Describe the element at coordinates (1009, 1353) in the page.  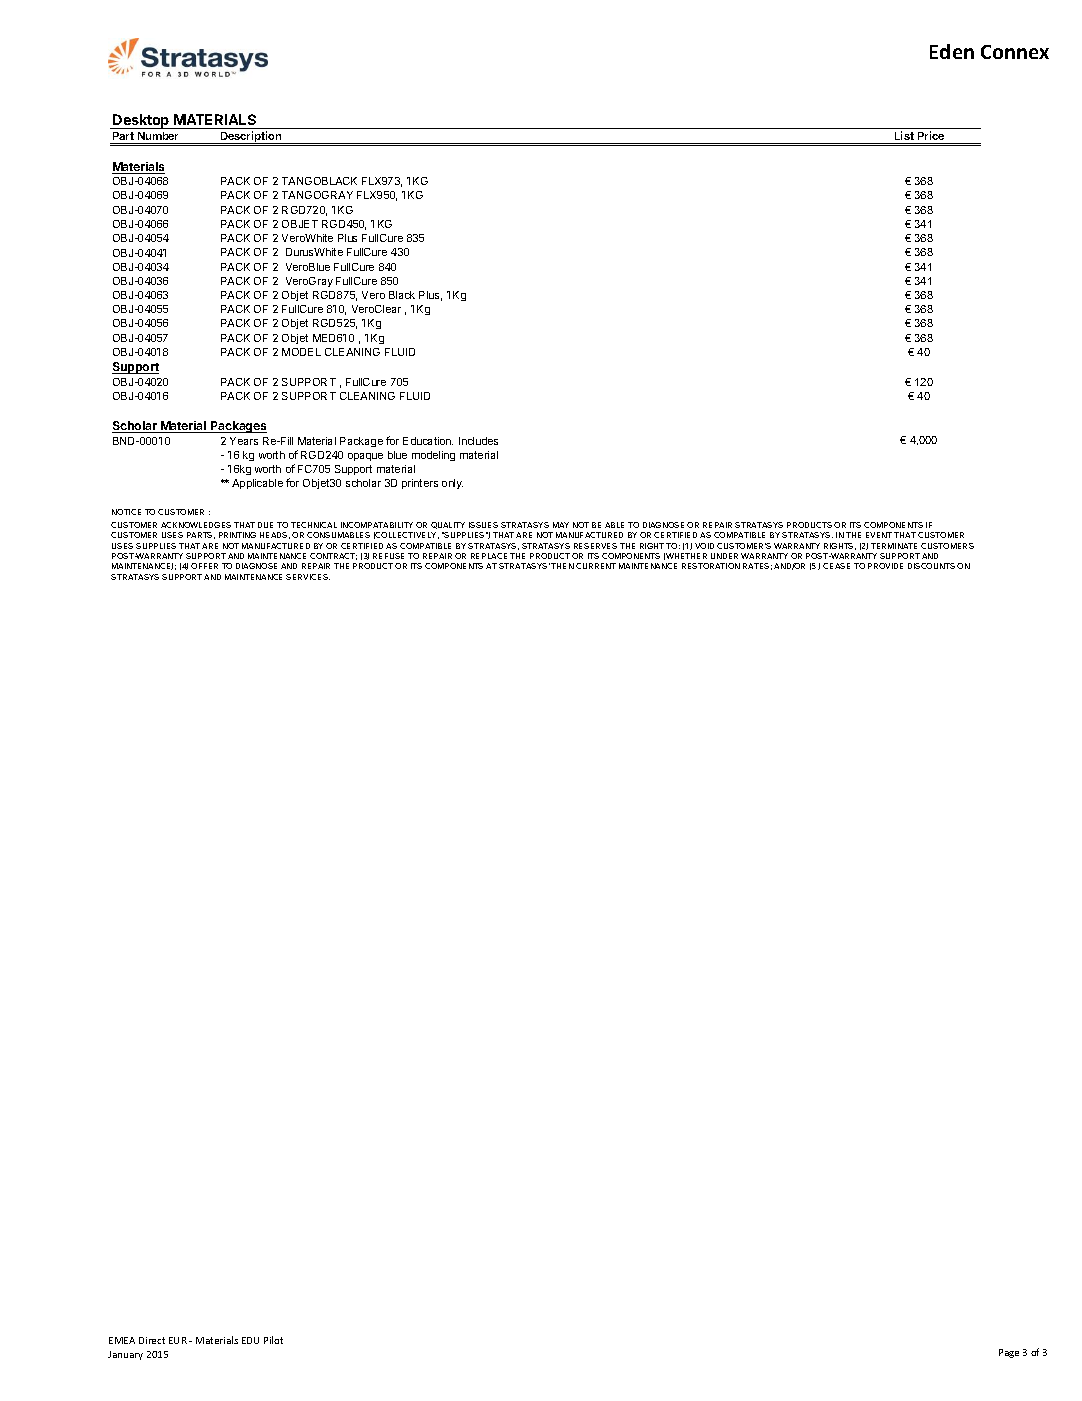
I see `Page` at that location.
